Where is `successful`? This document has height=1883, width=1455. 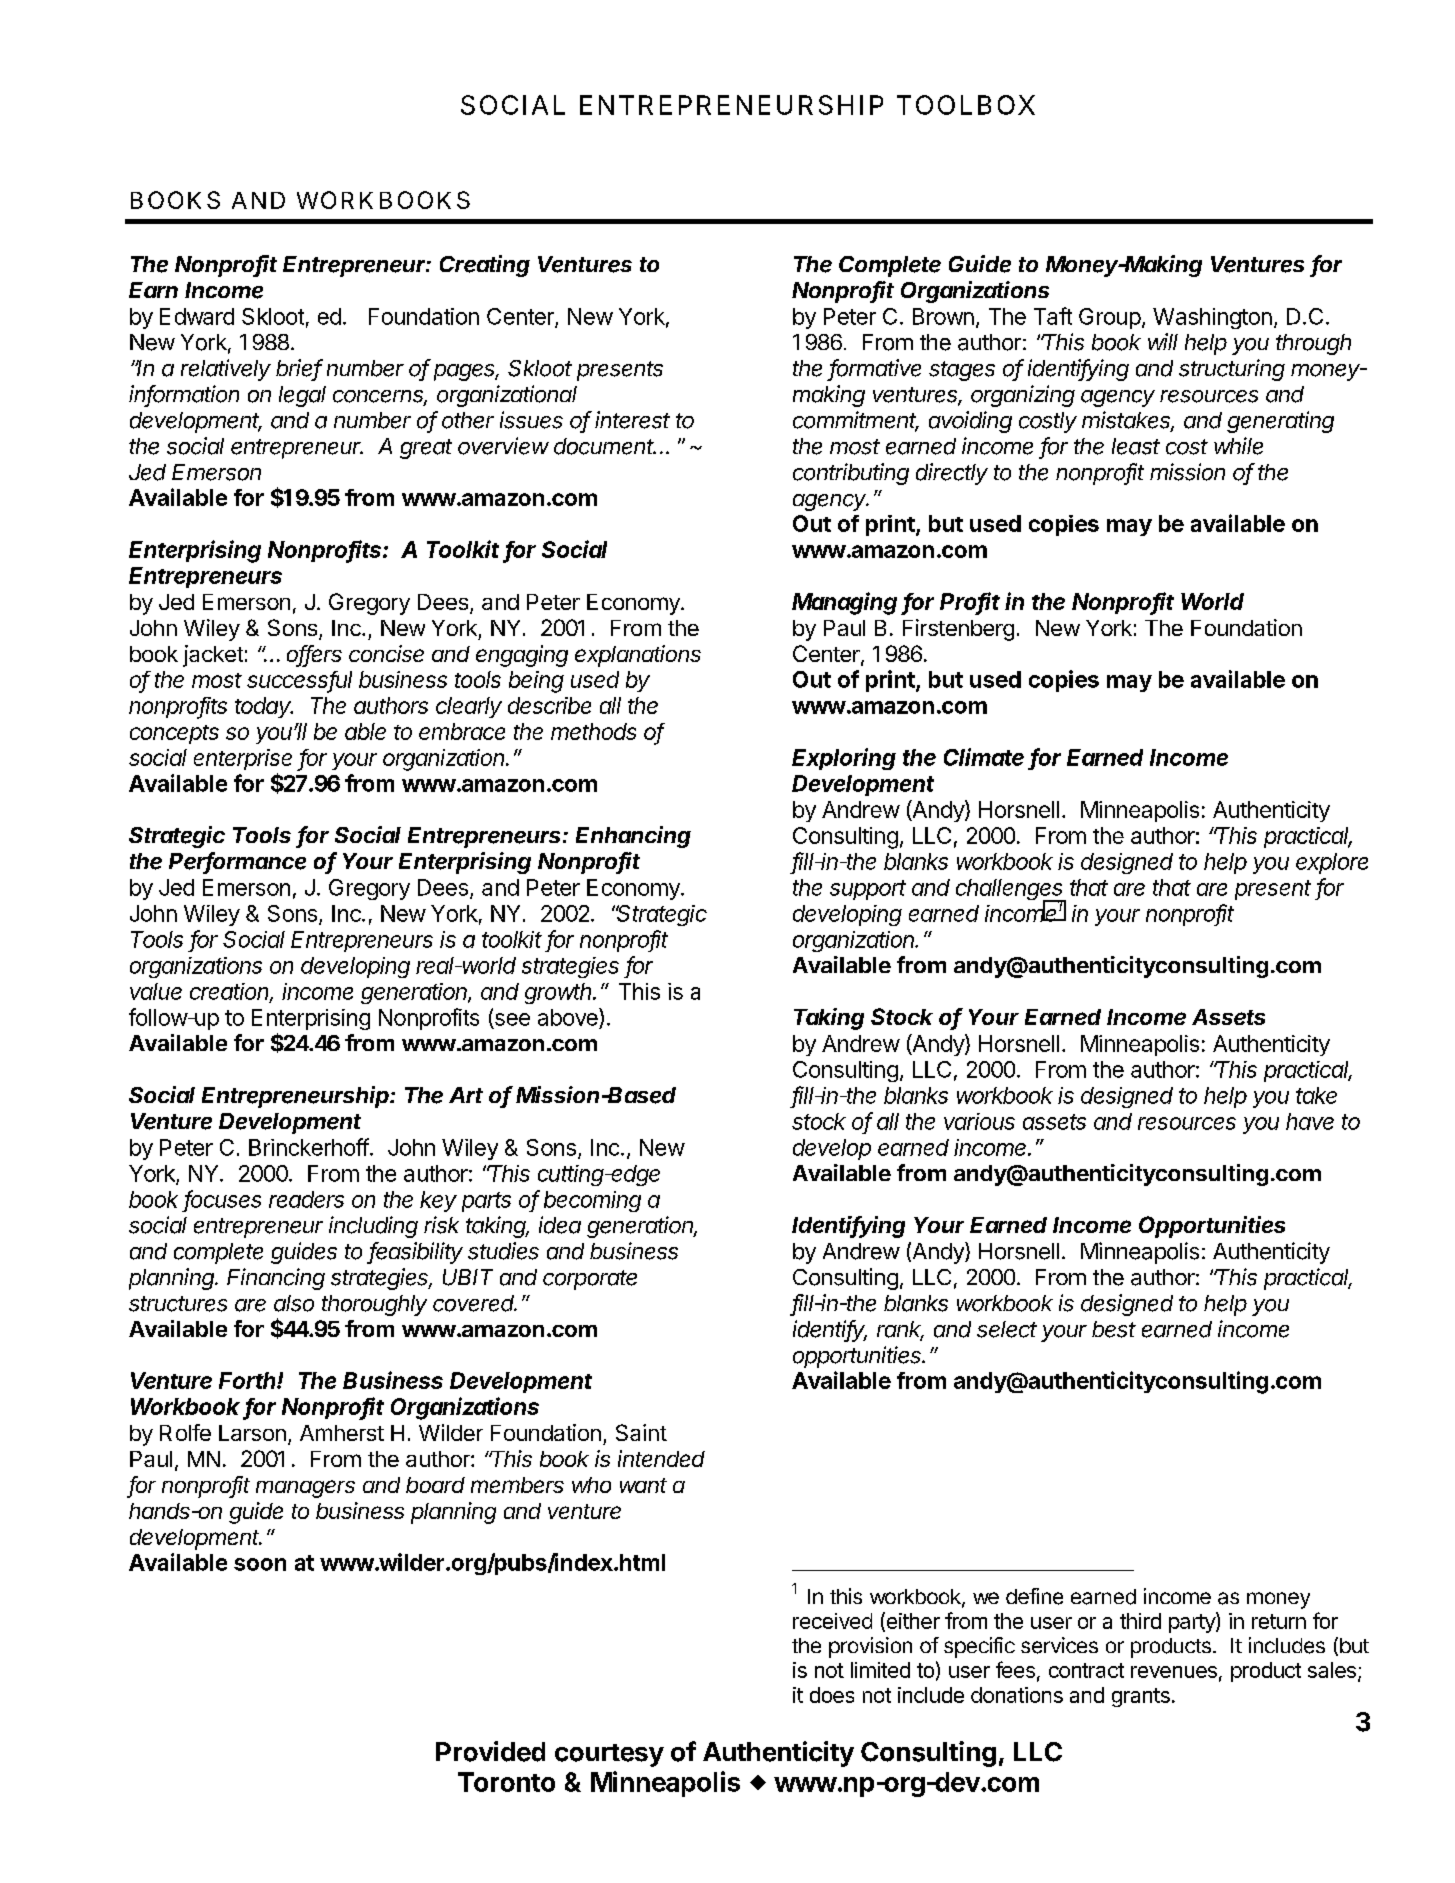 successful is located at coordinates (299, 681).
